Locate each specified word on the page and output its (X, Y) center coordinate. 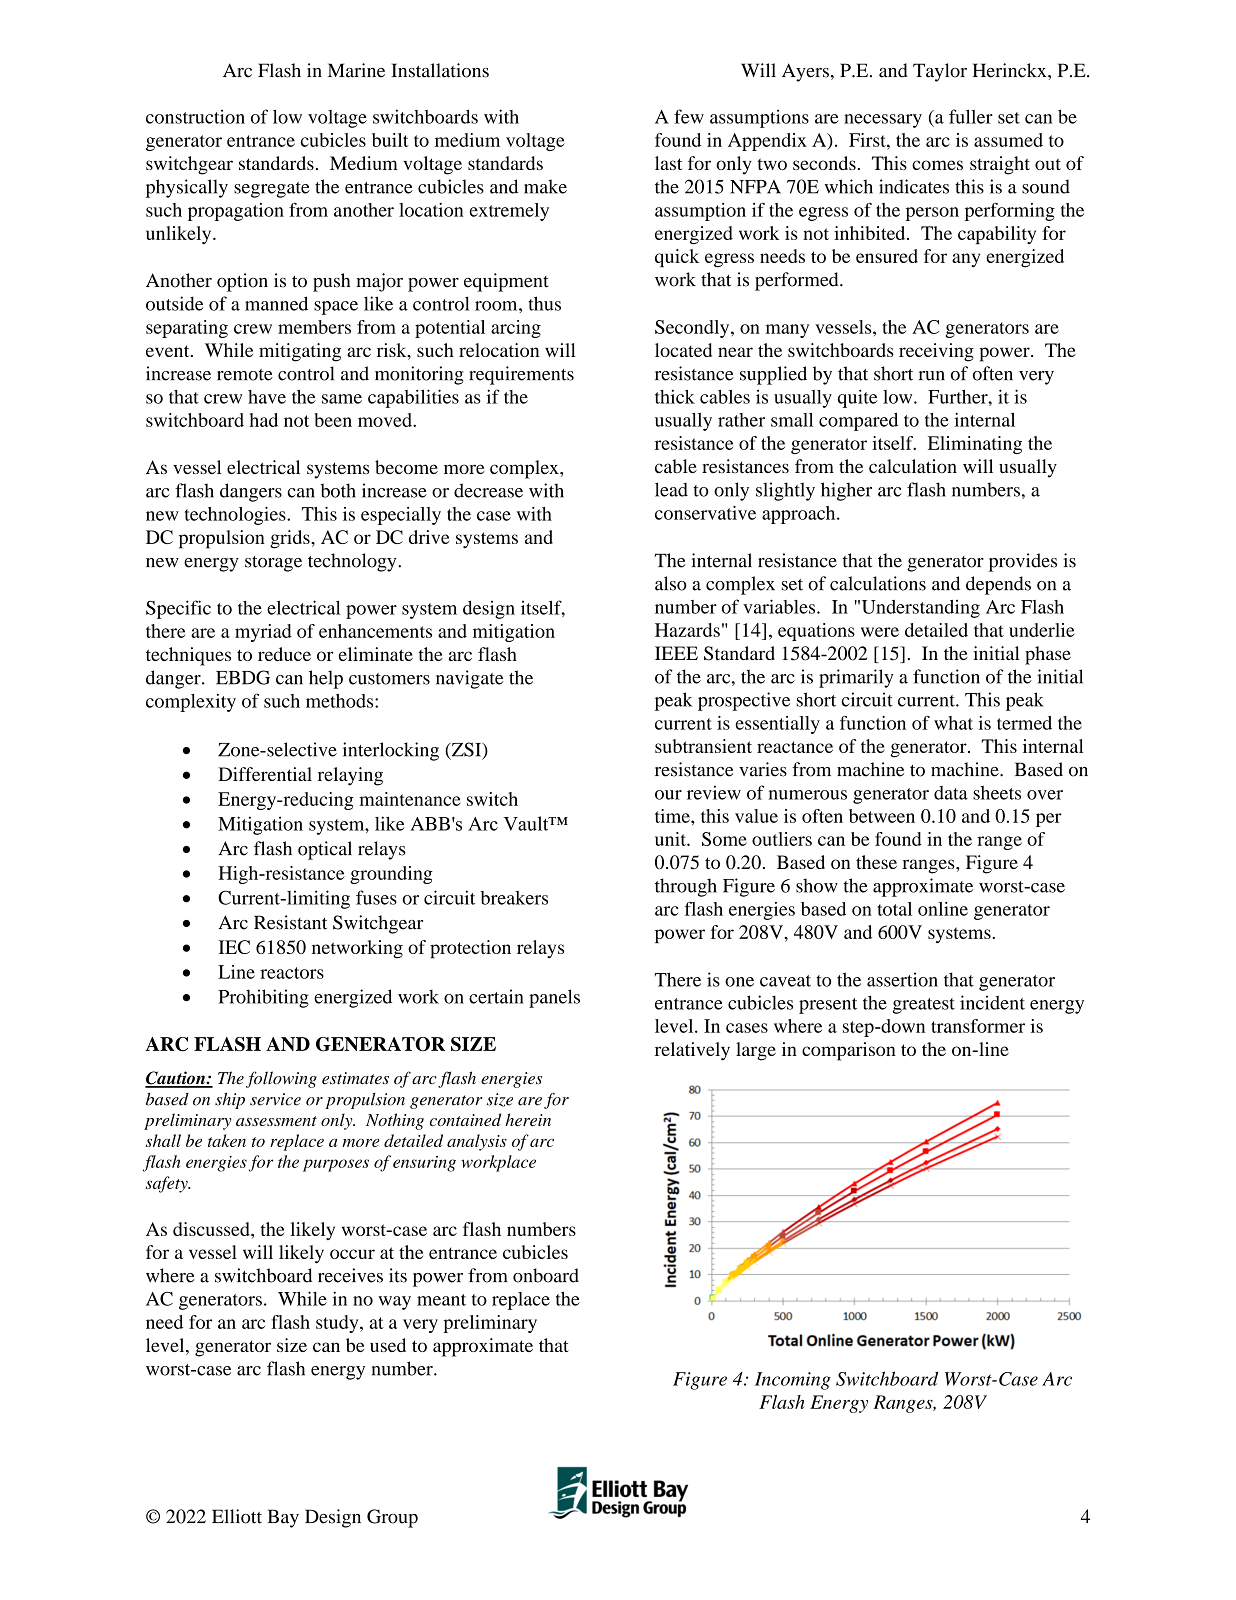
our (668, 795)
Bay (283, 1518)
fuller (971, 116)
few (689, 116)
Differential (265, 774)
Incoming (793, 1381)
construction (195, 116)
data (951, 793)
